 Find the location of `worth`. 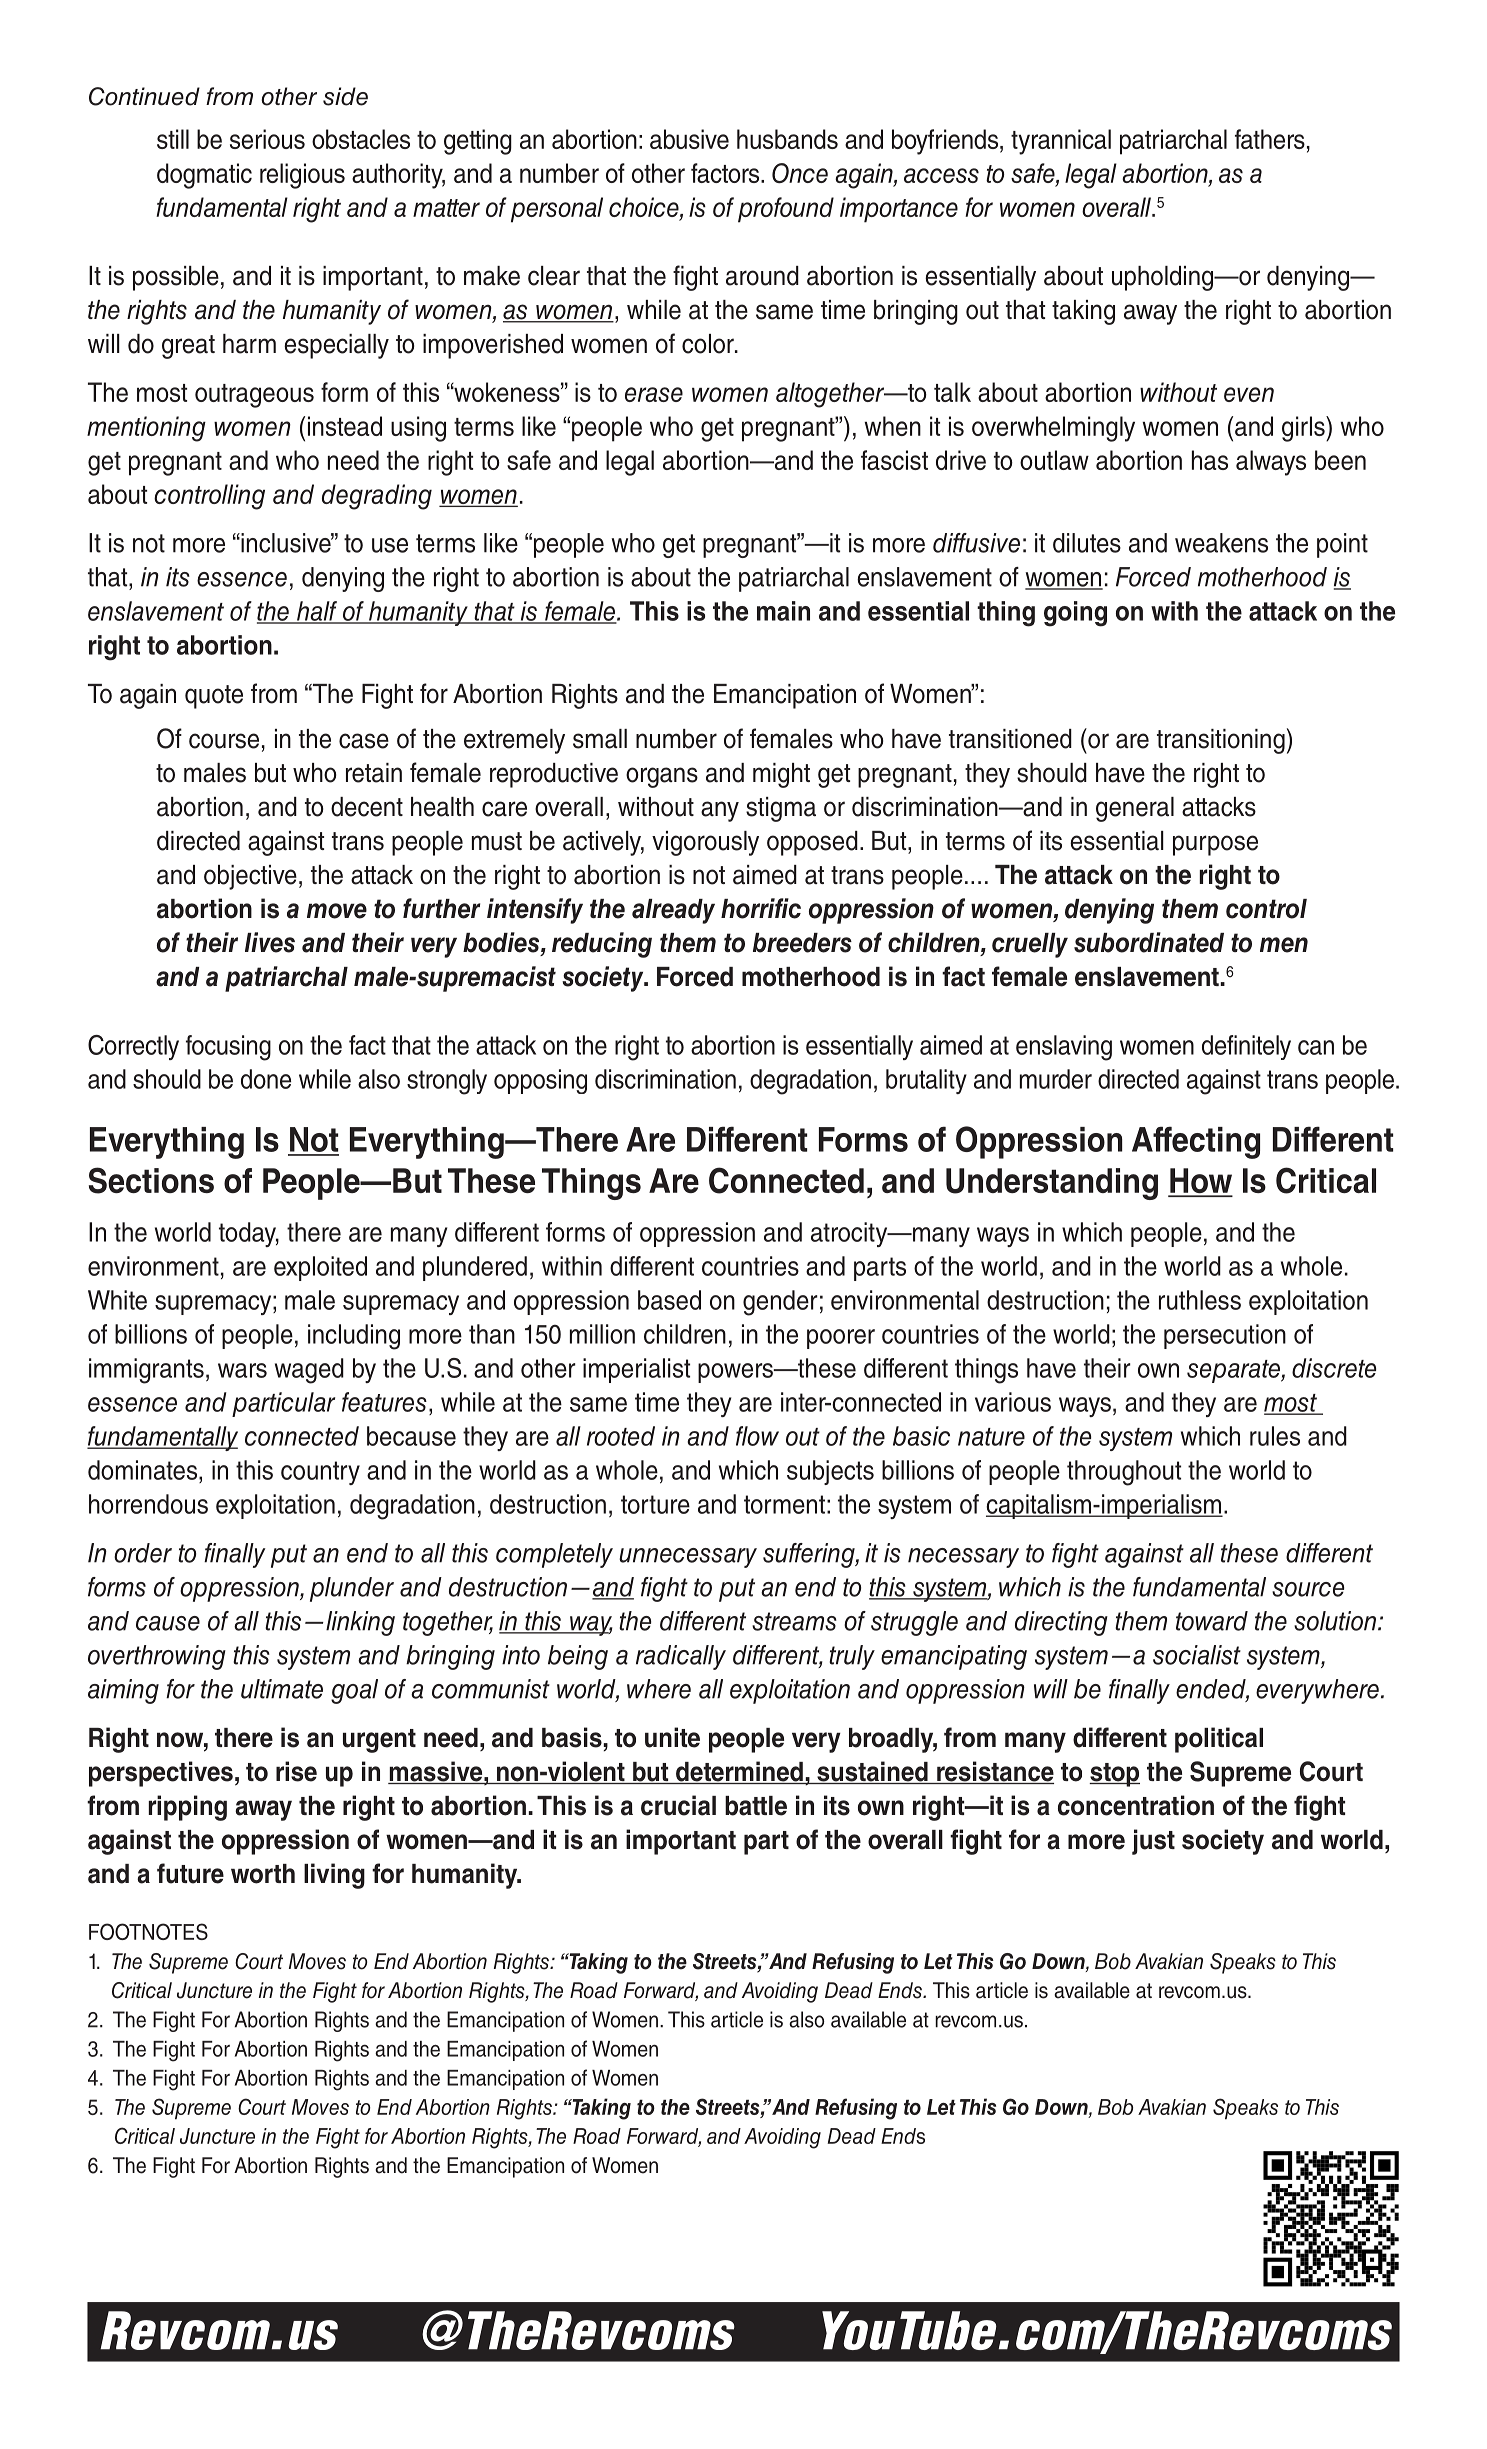

worth is located at coordinates (263, 1874).
